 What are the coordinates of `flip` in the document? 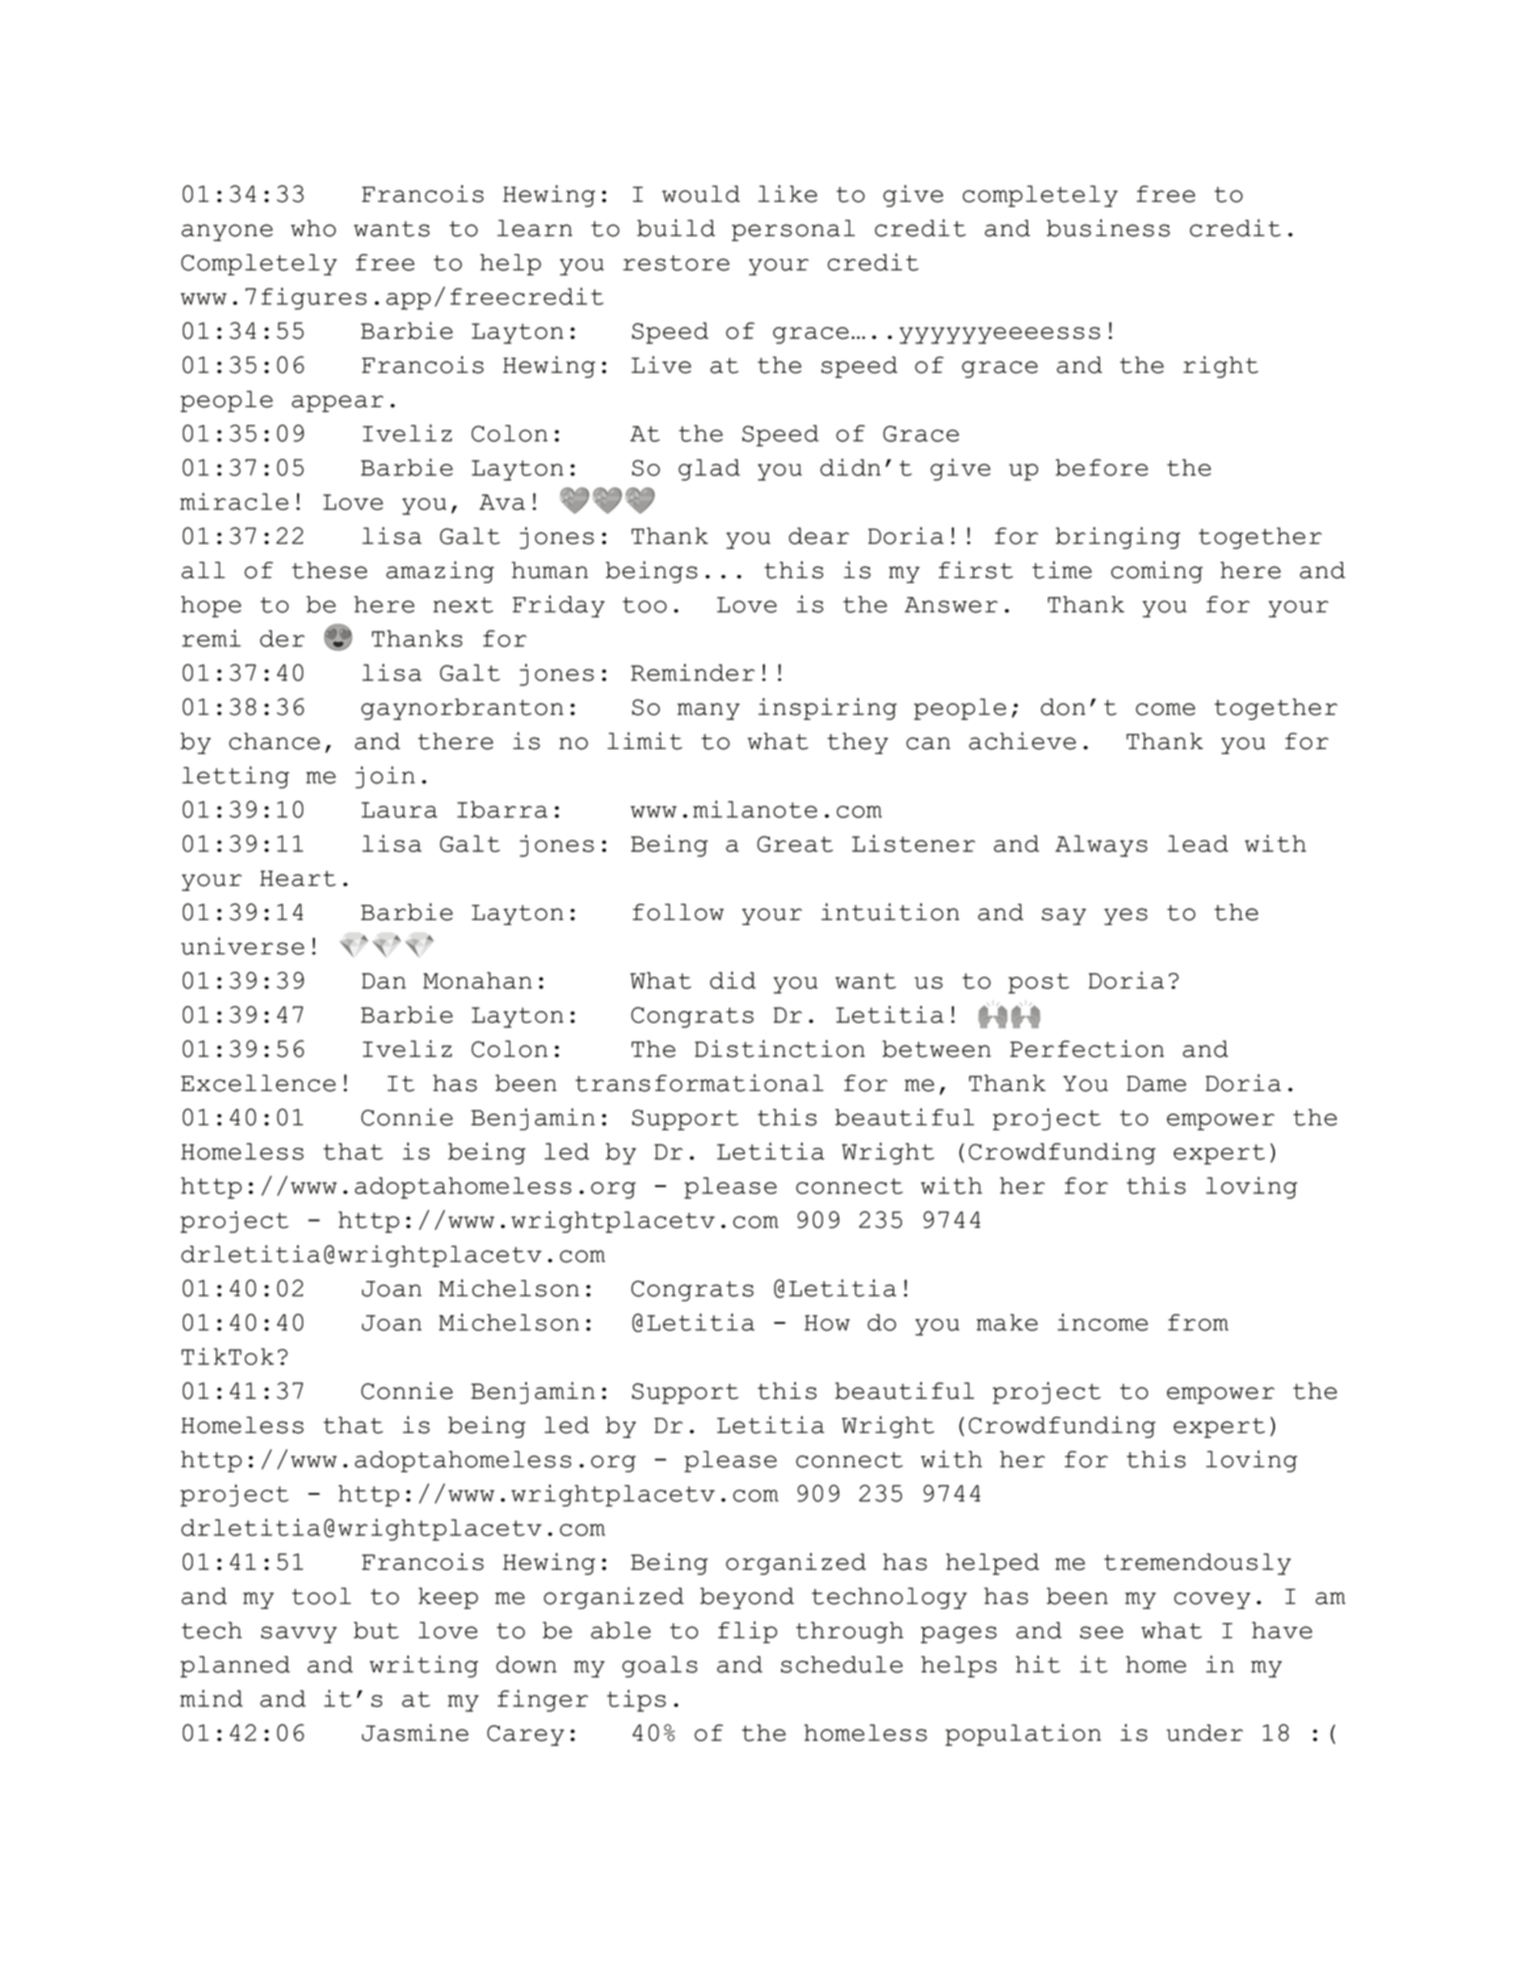 It's located at (747, 1632).
